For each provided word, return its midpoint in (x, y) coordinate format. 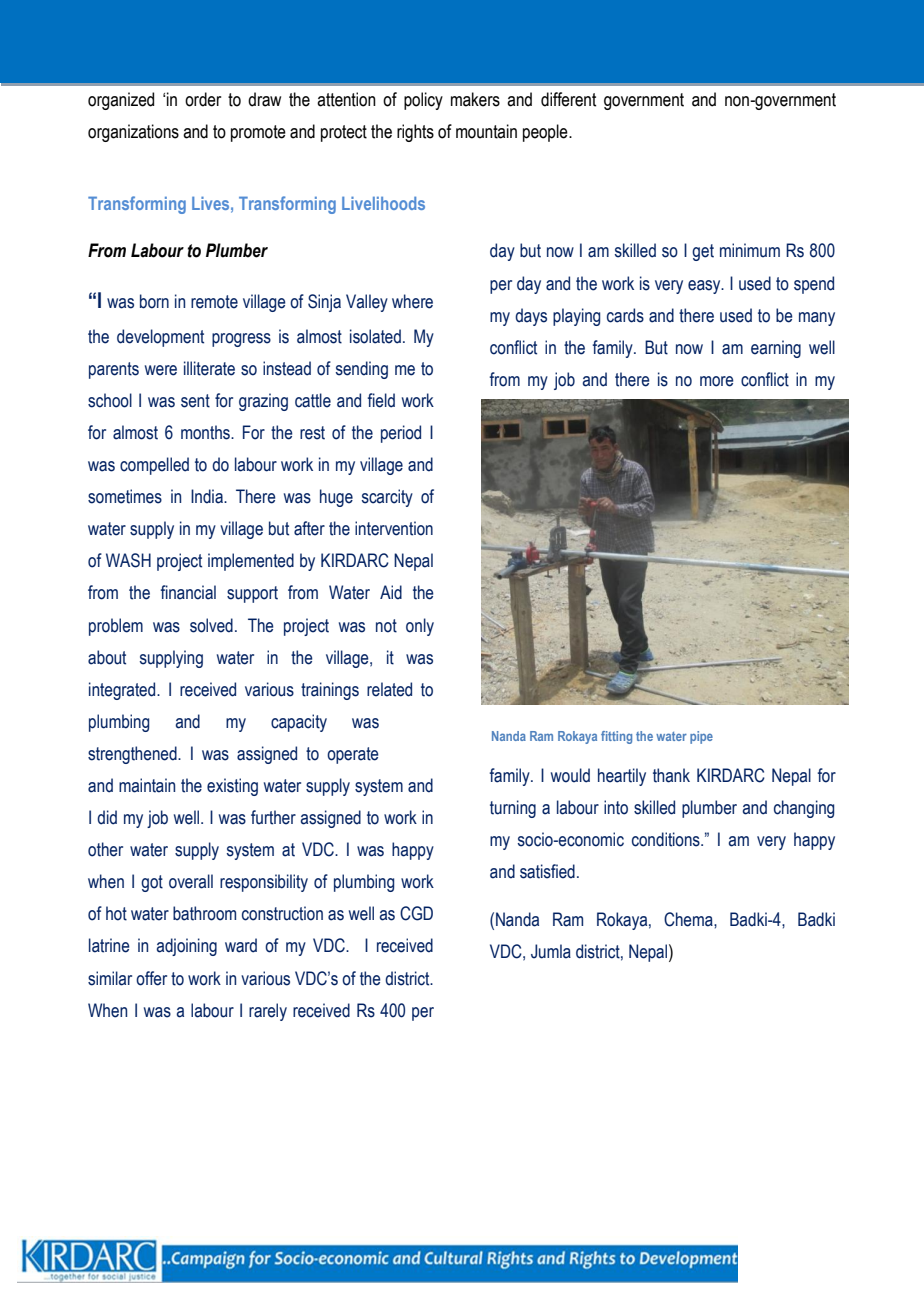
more (717, 381)
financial (188, 592)
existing (232, 787)
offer (151, 978)
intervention (394, 528)
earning (776, 349)
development (160, 338)
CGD (416, 913)
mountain (486, 131)
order (203, 99)
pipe (701, 737)
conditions (667, 839)
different (568, 99)
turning (513, 809)
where (412, 301)
